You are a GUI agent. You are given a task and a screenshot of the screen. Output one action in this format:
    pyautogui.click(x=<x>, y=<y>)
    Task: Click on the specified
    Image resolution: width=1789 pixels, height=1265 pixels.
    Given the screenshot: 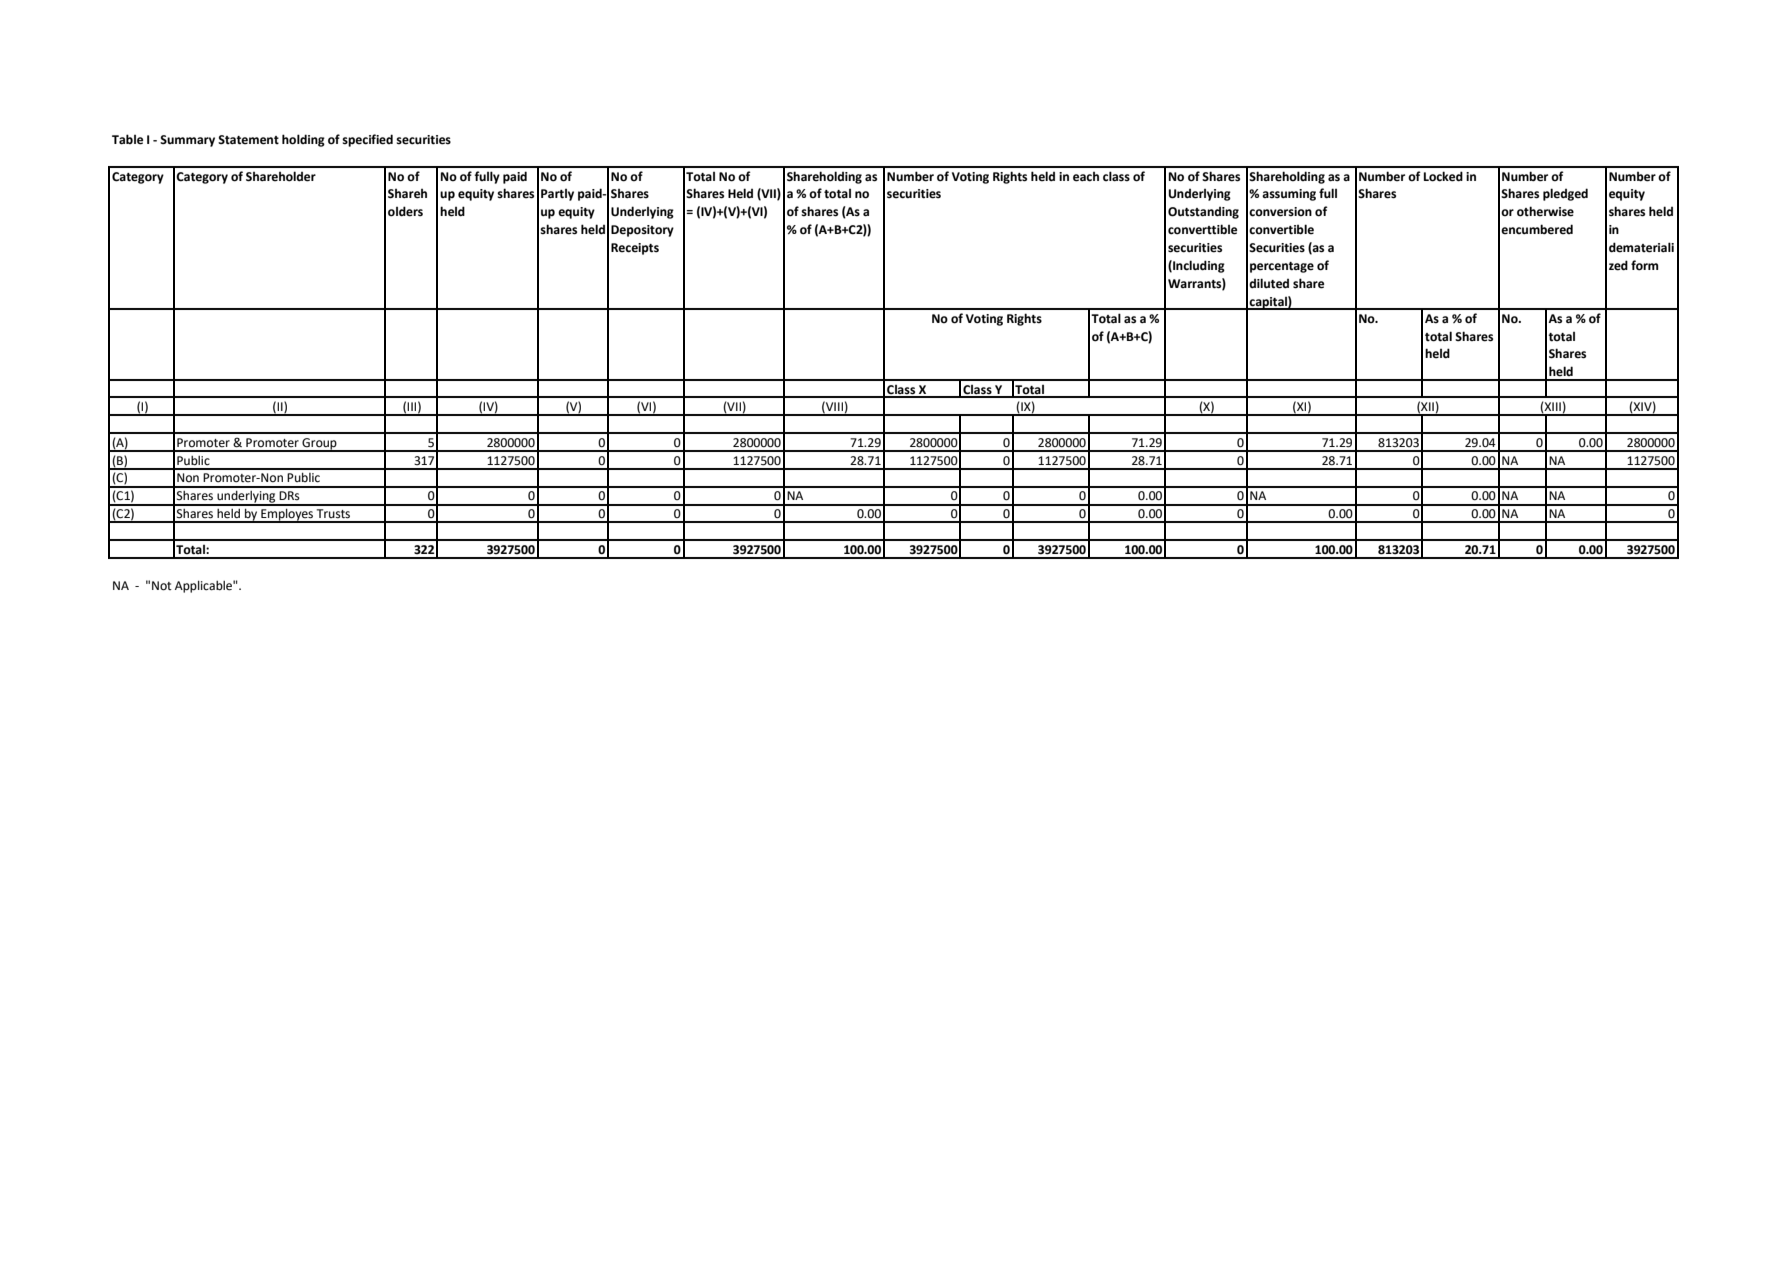 What is the action you would take?
    pyautogui.click(x=367, y=140)
